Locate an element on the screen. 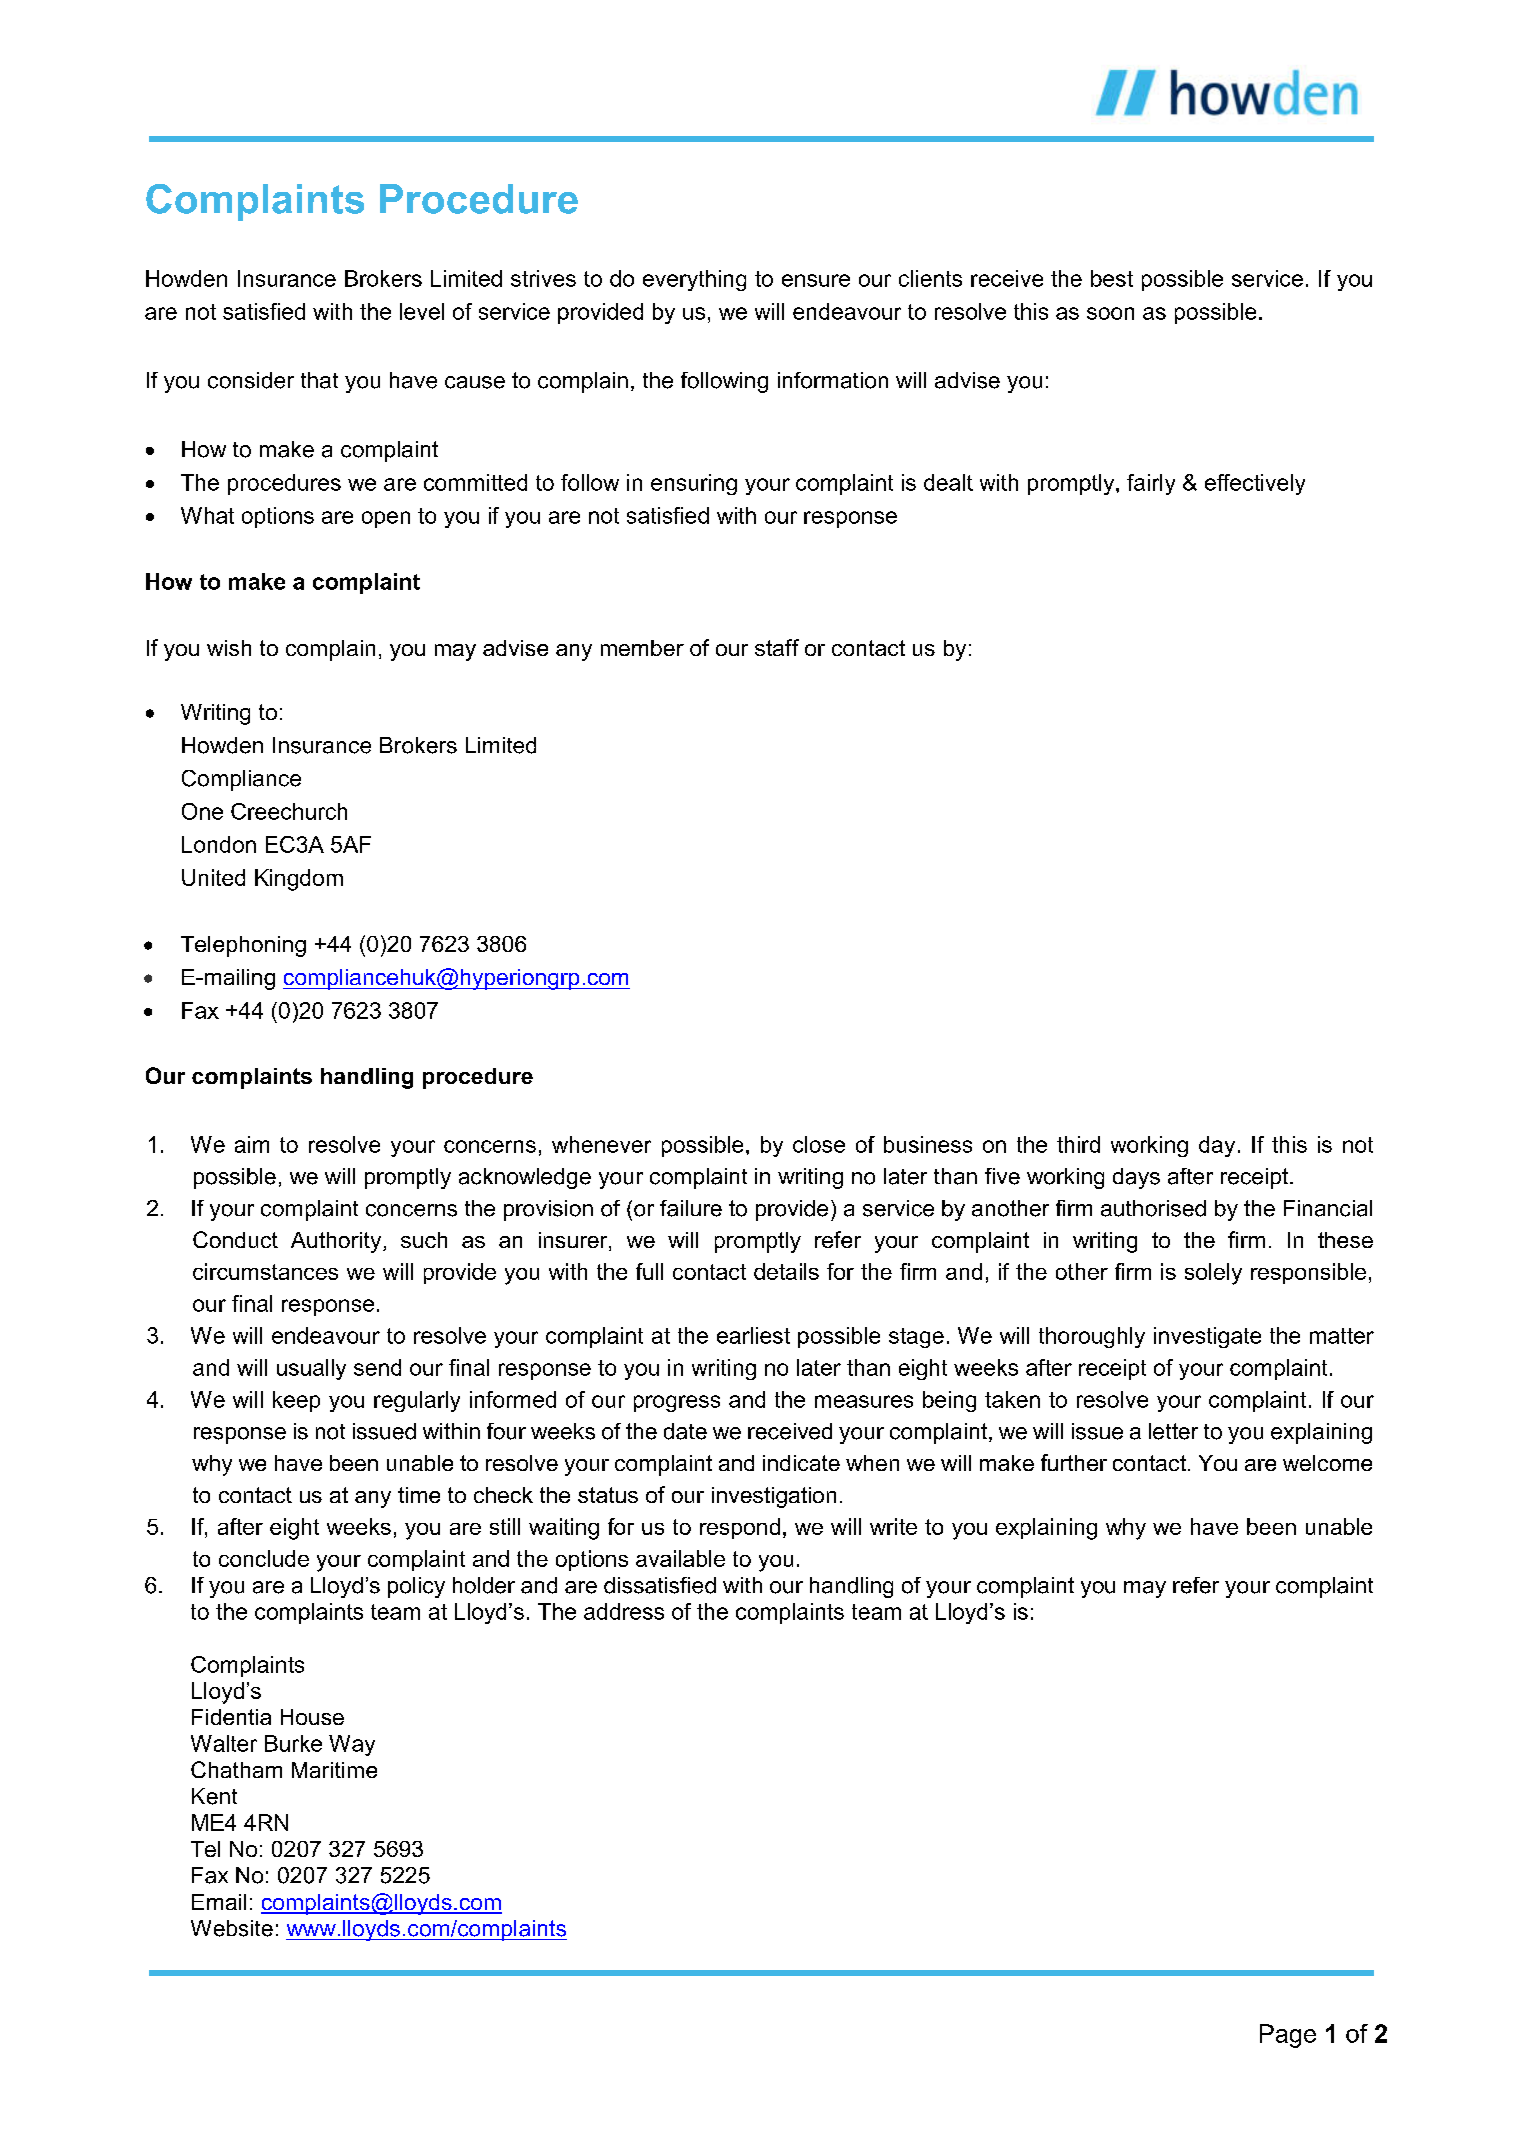  Website is located at coordinates (232, 1928).
